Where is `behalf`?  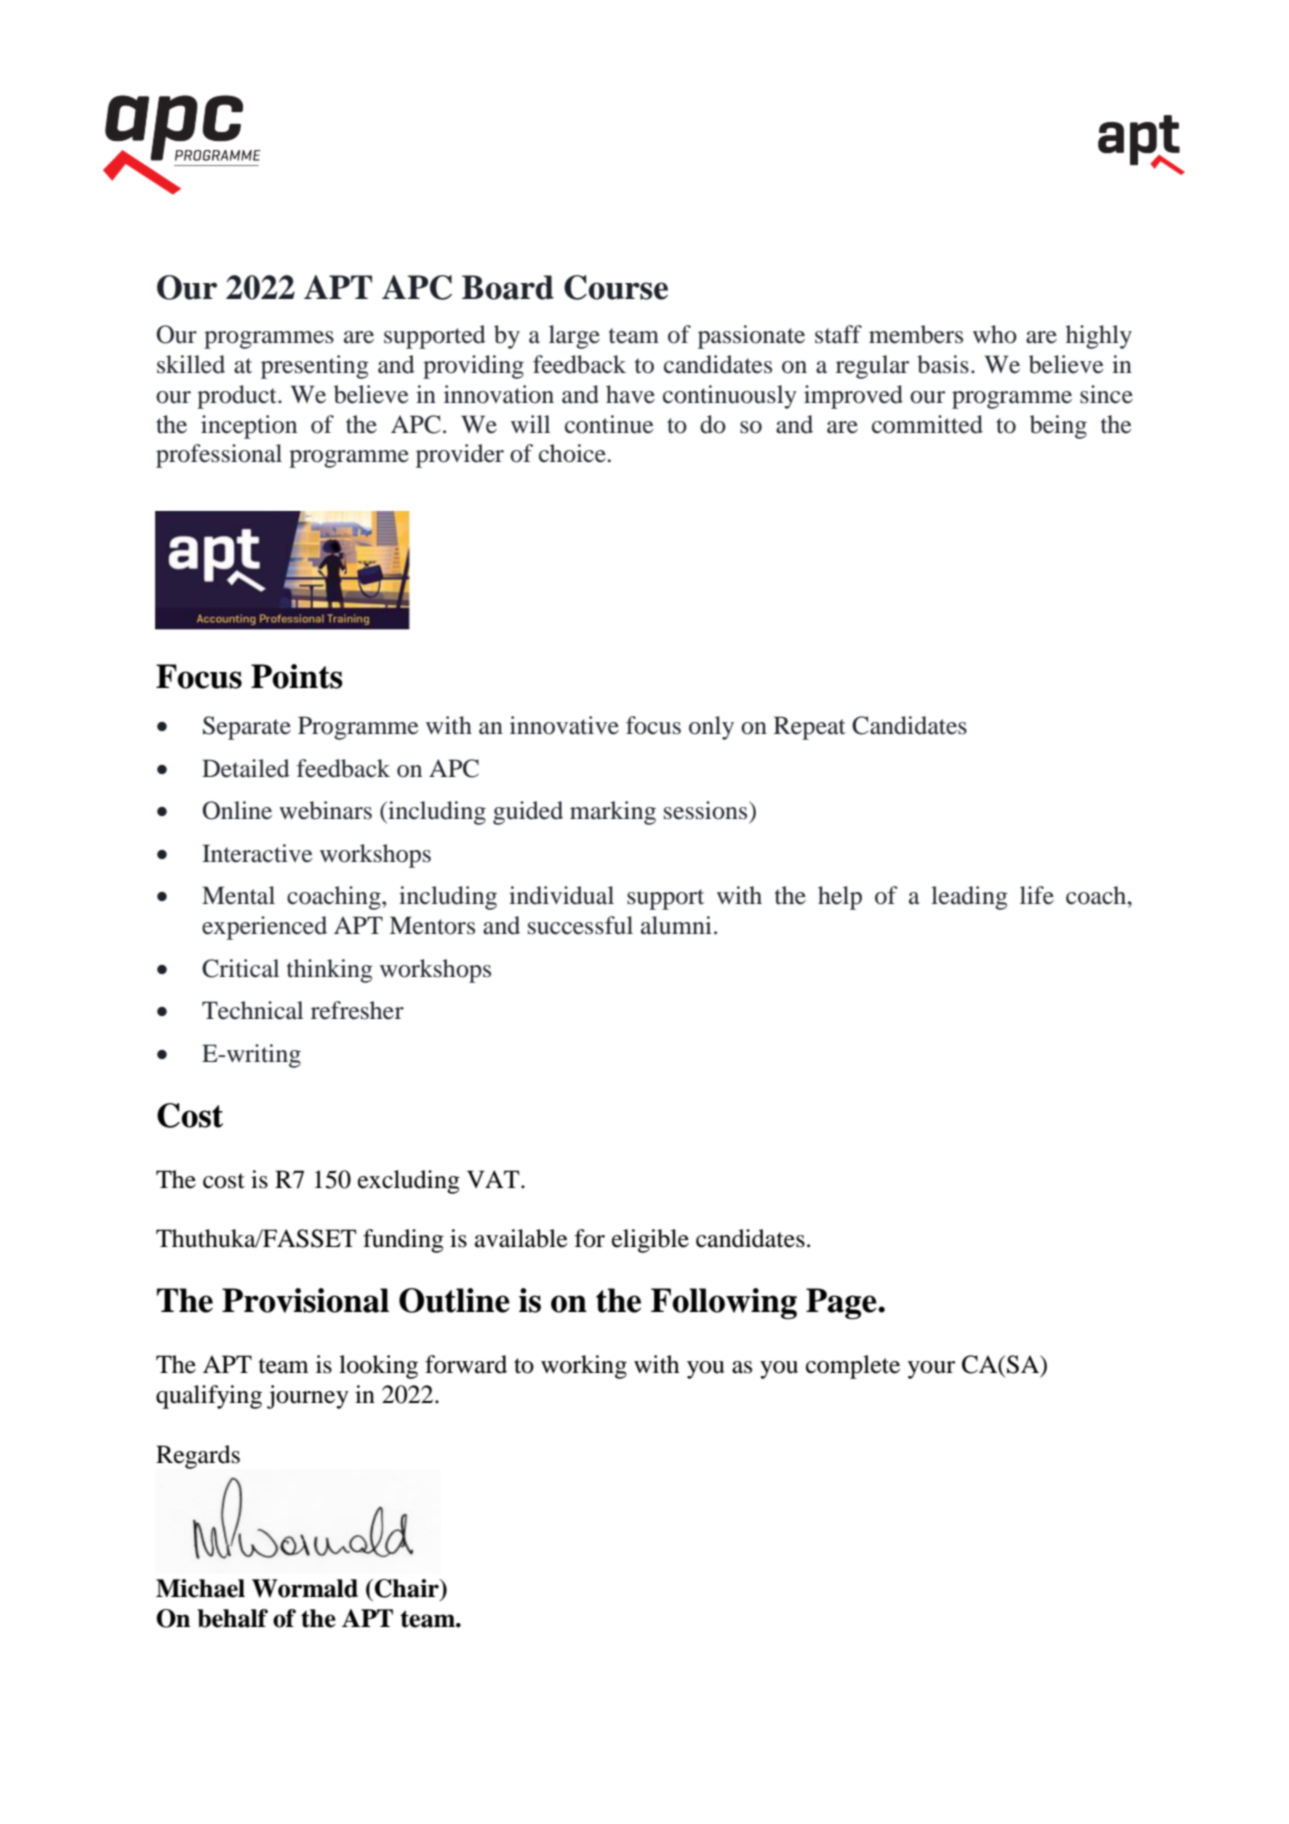
behalf is located at coordinates (233, 1618).
